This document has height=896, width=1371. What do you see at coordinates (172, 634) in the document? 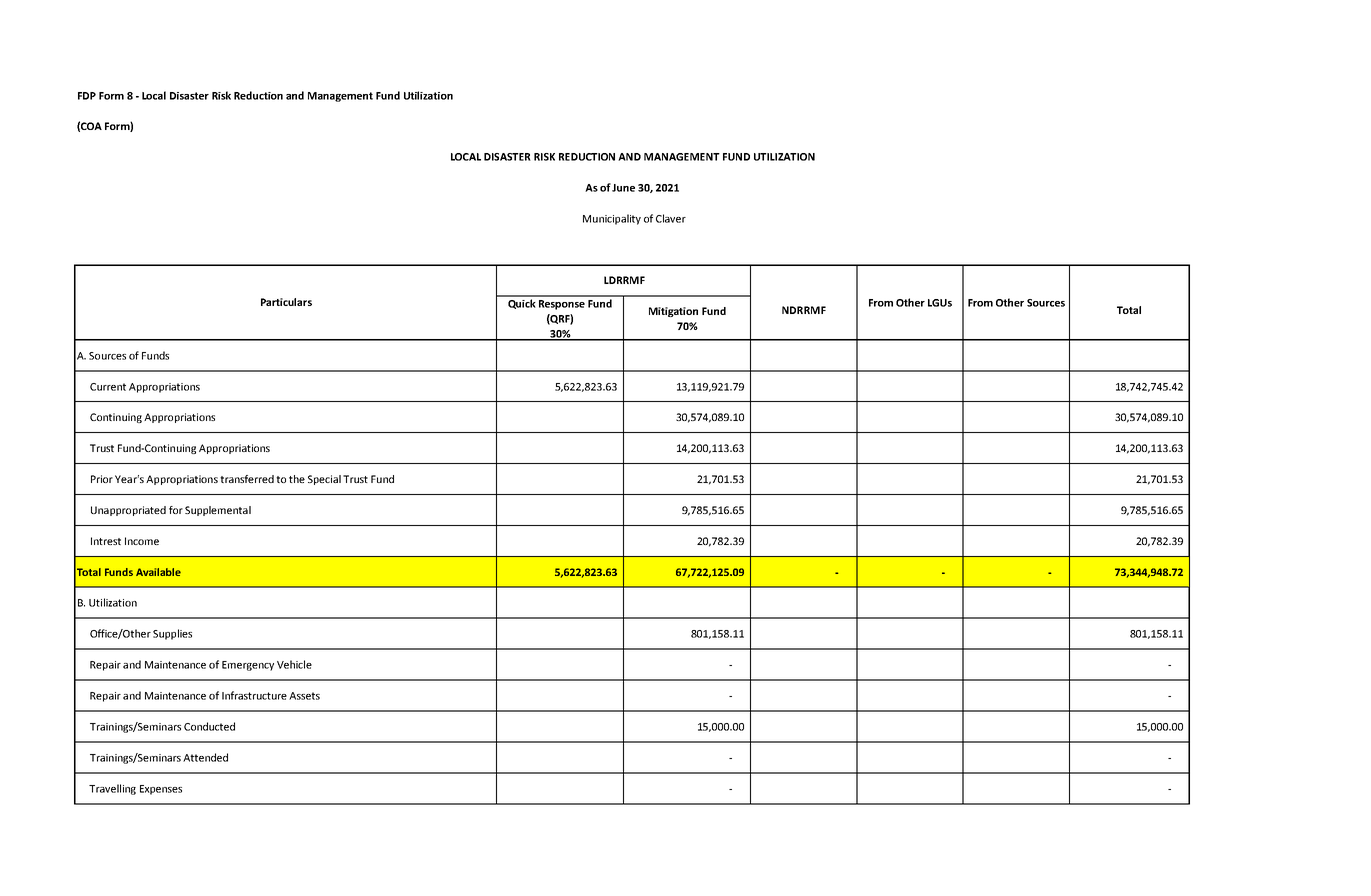
I see `Supplies` at bounding box center [172, 634].
